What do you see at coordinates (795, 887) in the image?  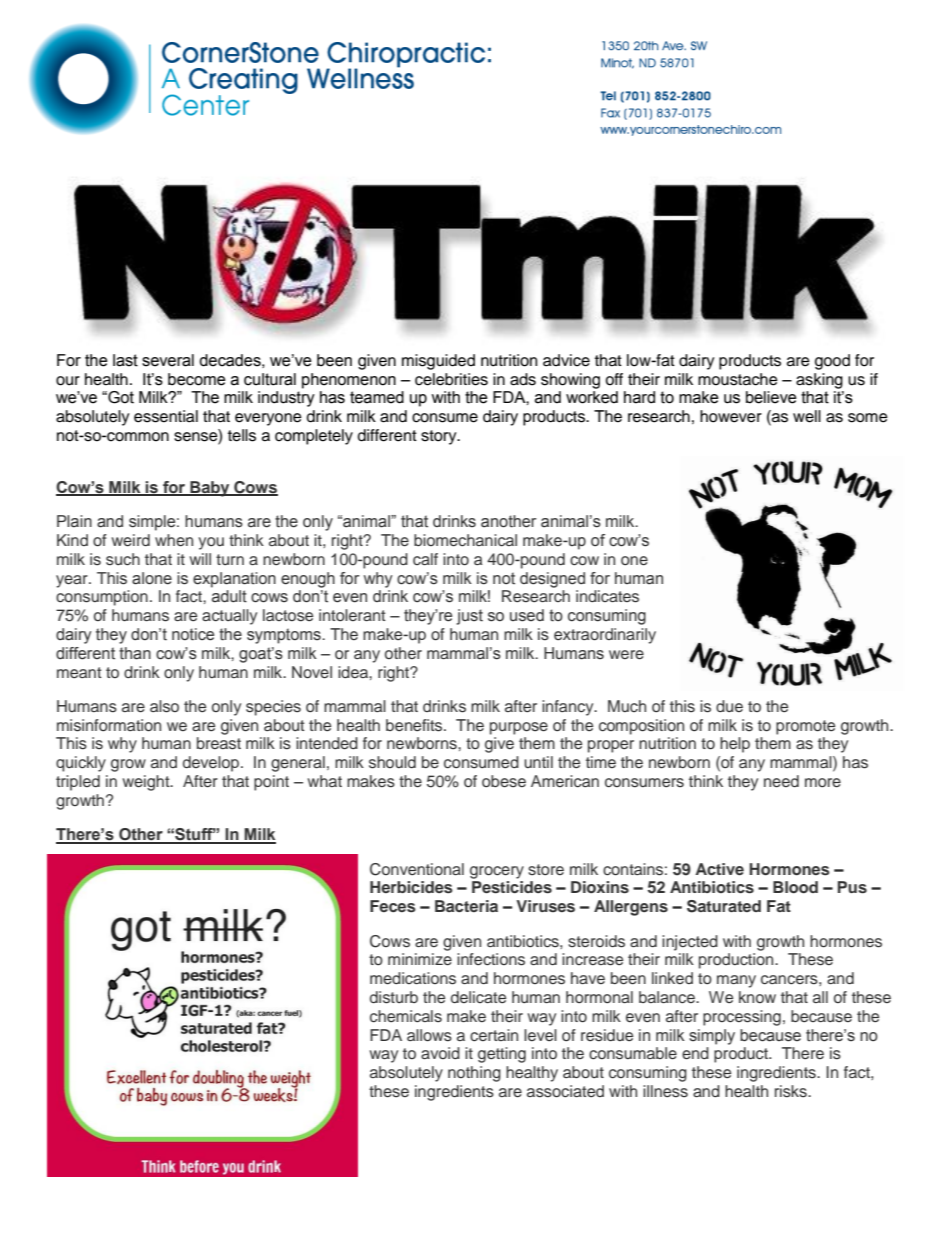 I see `Blood` at bounding box center [795, 887].
